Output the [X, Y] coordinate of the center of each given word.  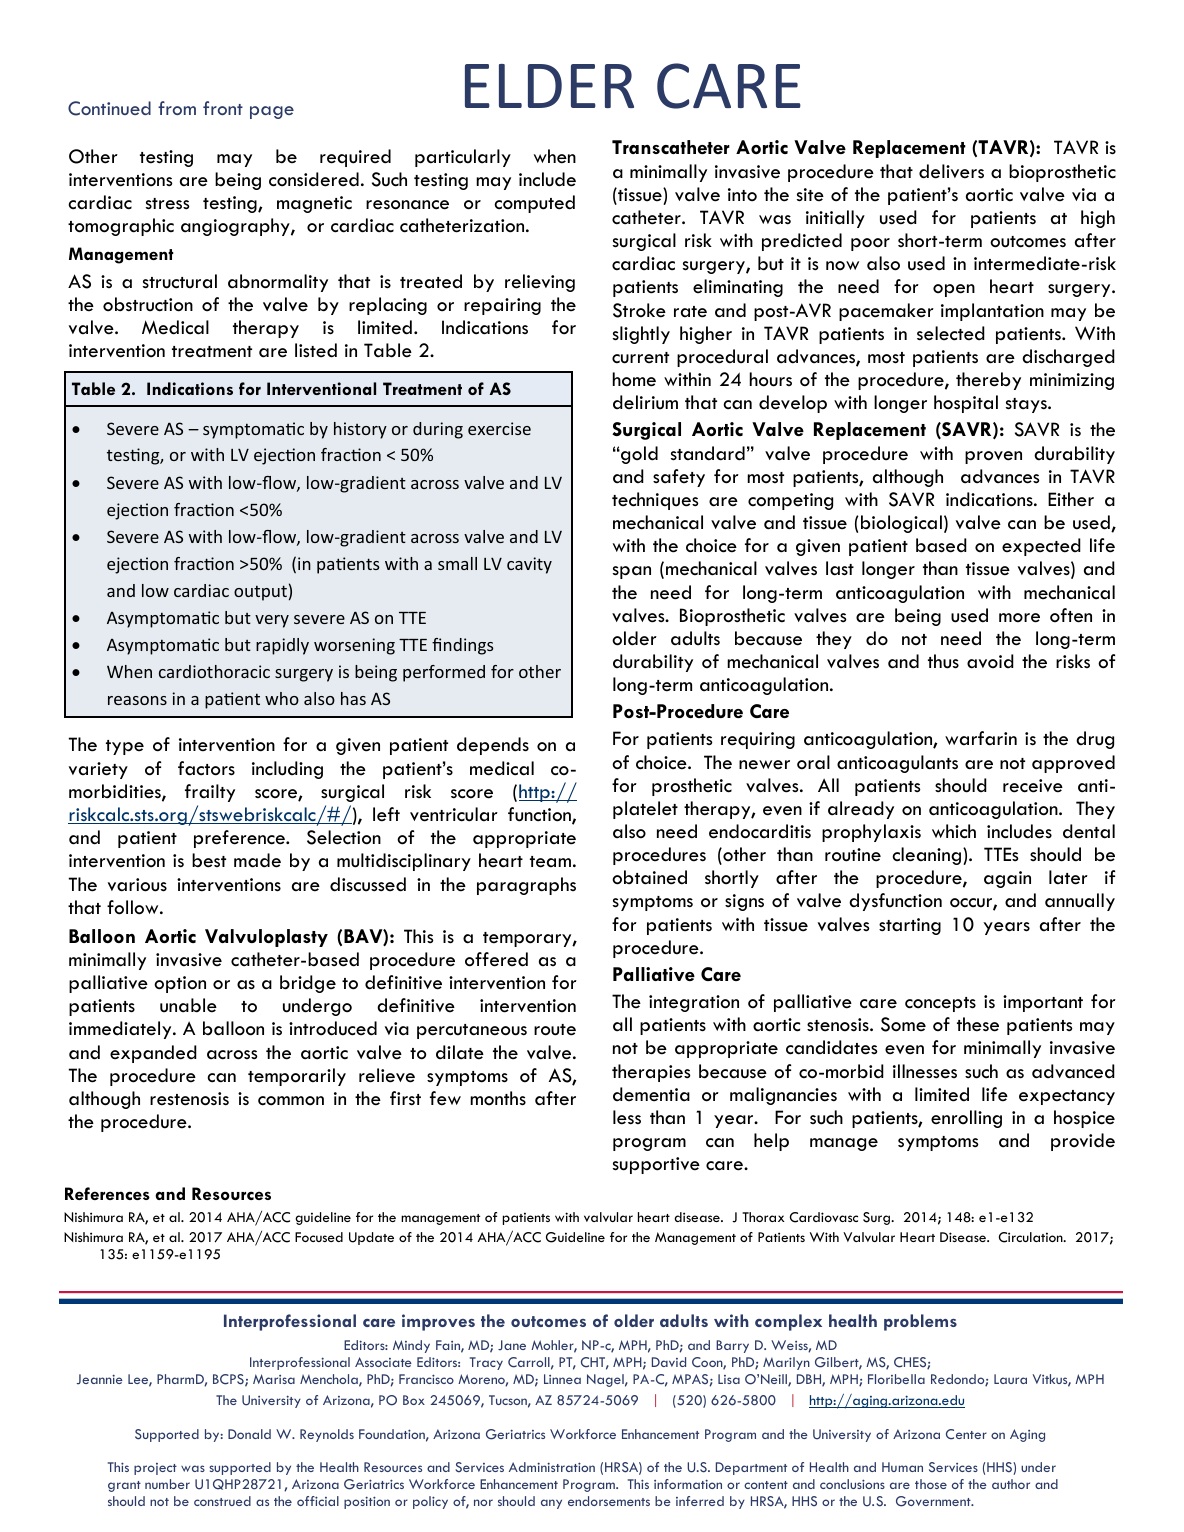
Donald [249, 1434]
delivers [951, 171]
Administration [552, 1467]
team [550, 862]
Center [966, 1434]
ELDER [549, 86]
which [954, 831]
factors [206, 768]
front [223, 108]
